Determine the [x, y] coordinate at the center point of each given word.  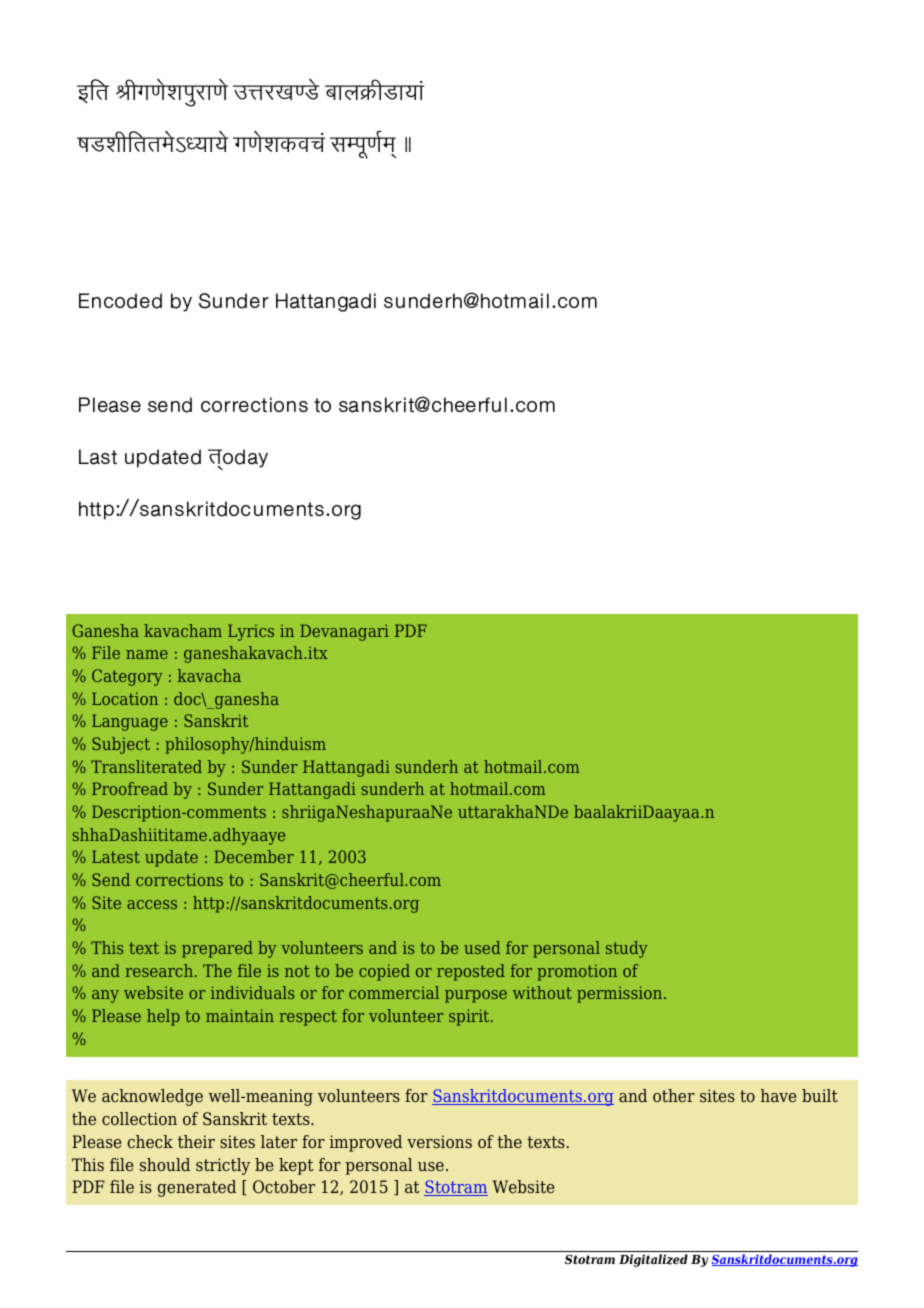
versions [439, 1141]
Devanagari [344, 632]
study [626, 949]
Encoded [120, 301]
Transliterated [146, 766]
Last [98, 457]
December [254, 856]
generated [197, 1188]
